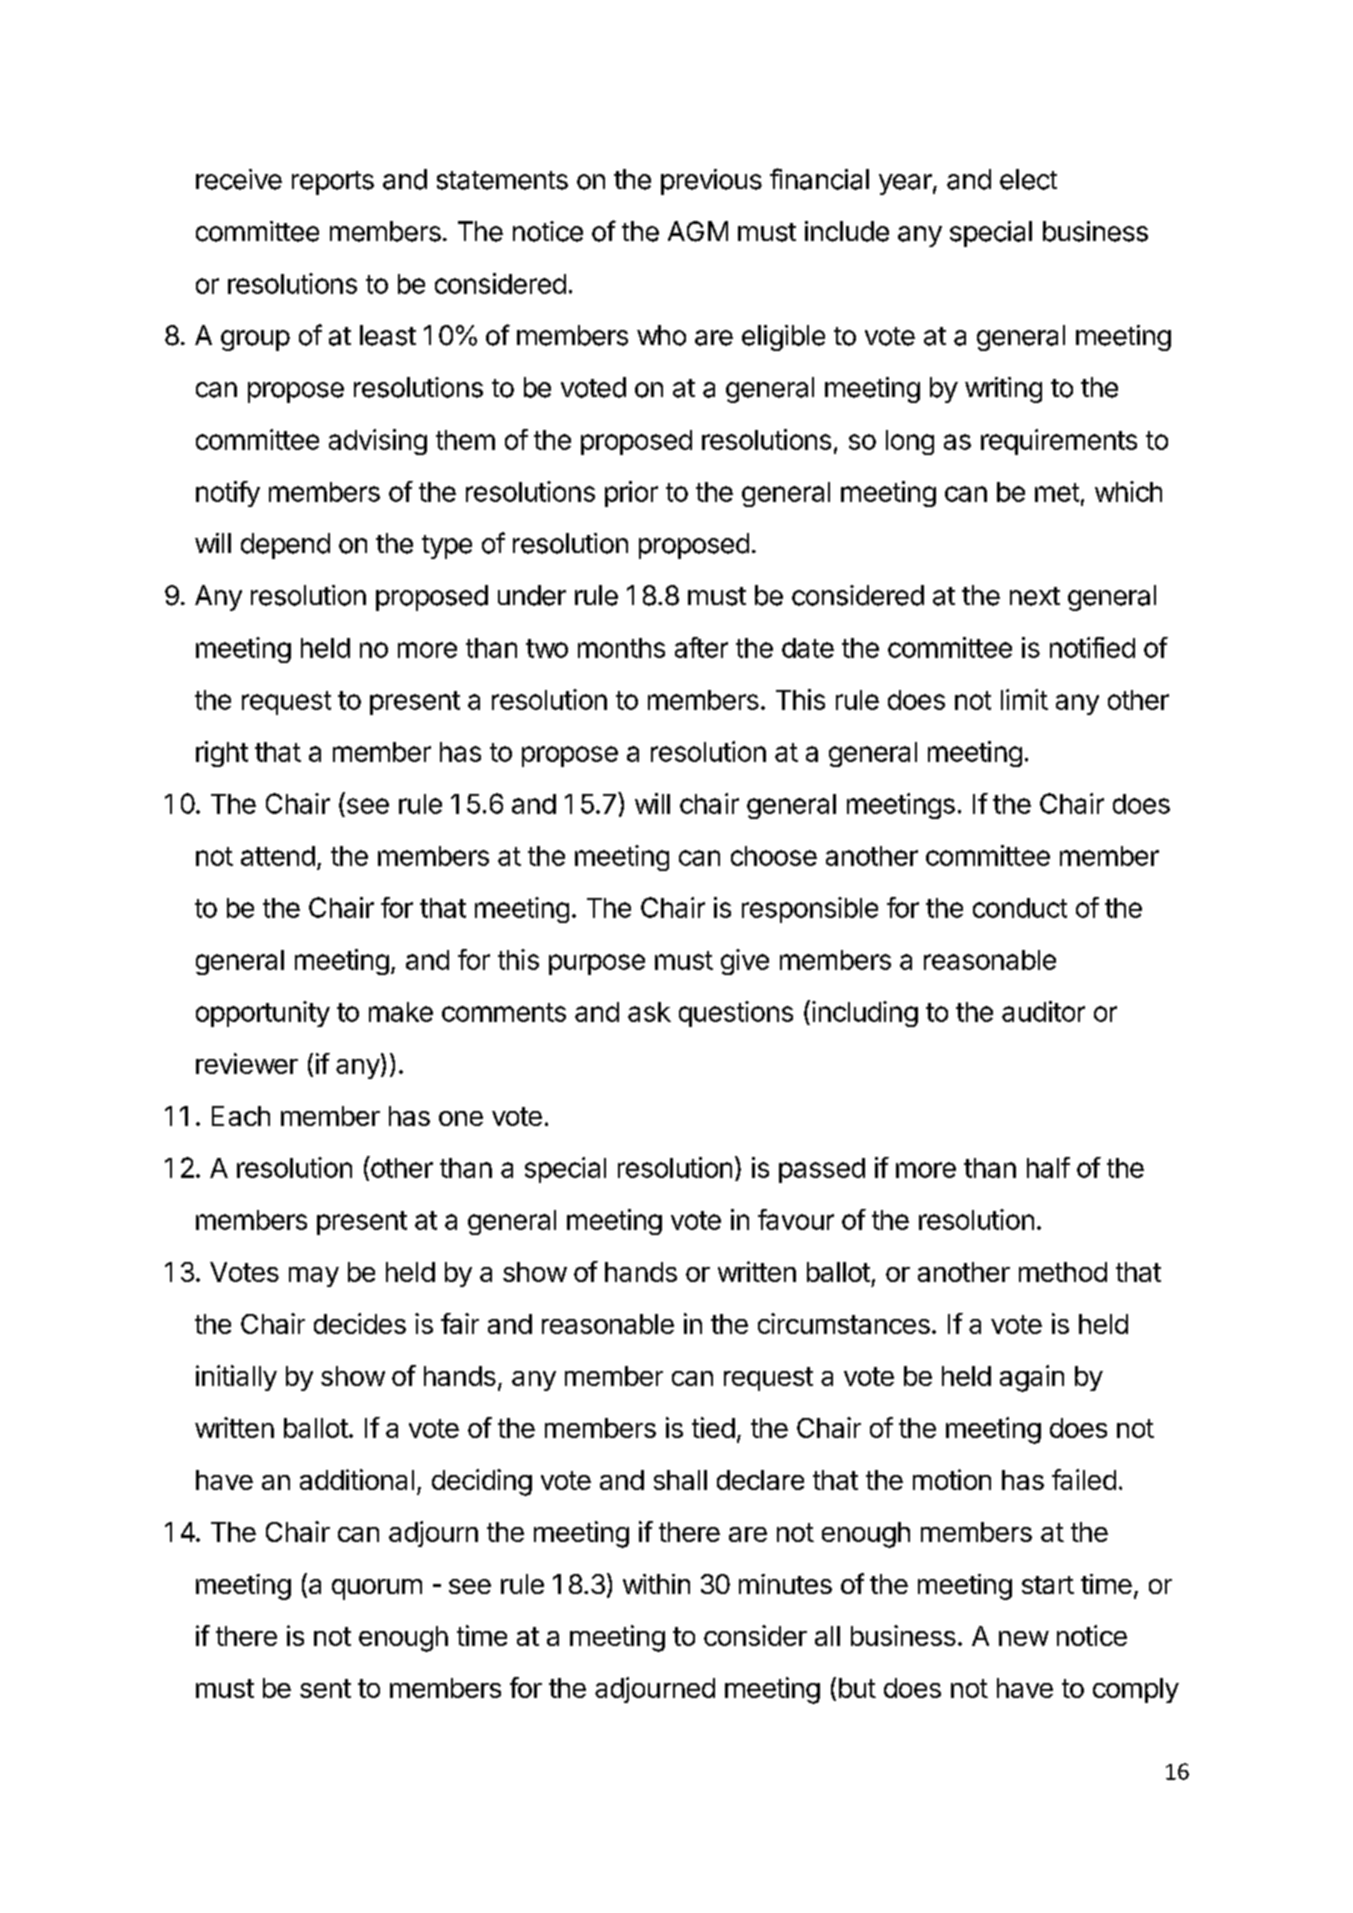 This screenshot has width=1353, height=1913. I want to click on attend, so click(278, 856).
